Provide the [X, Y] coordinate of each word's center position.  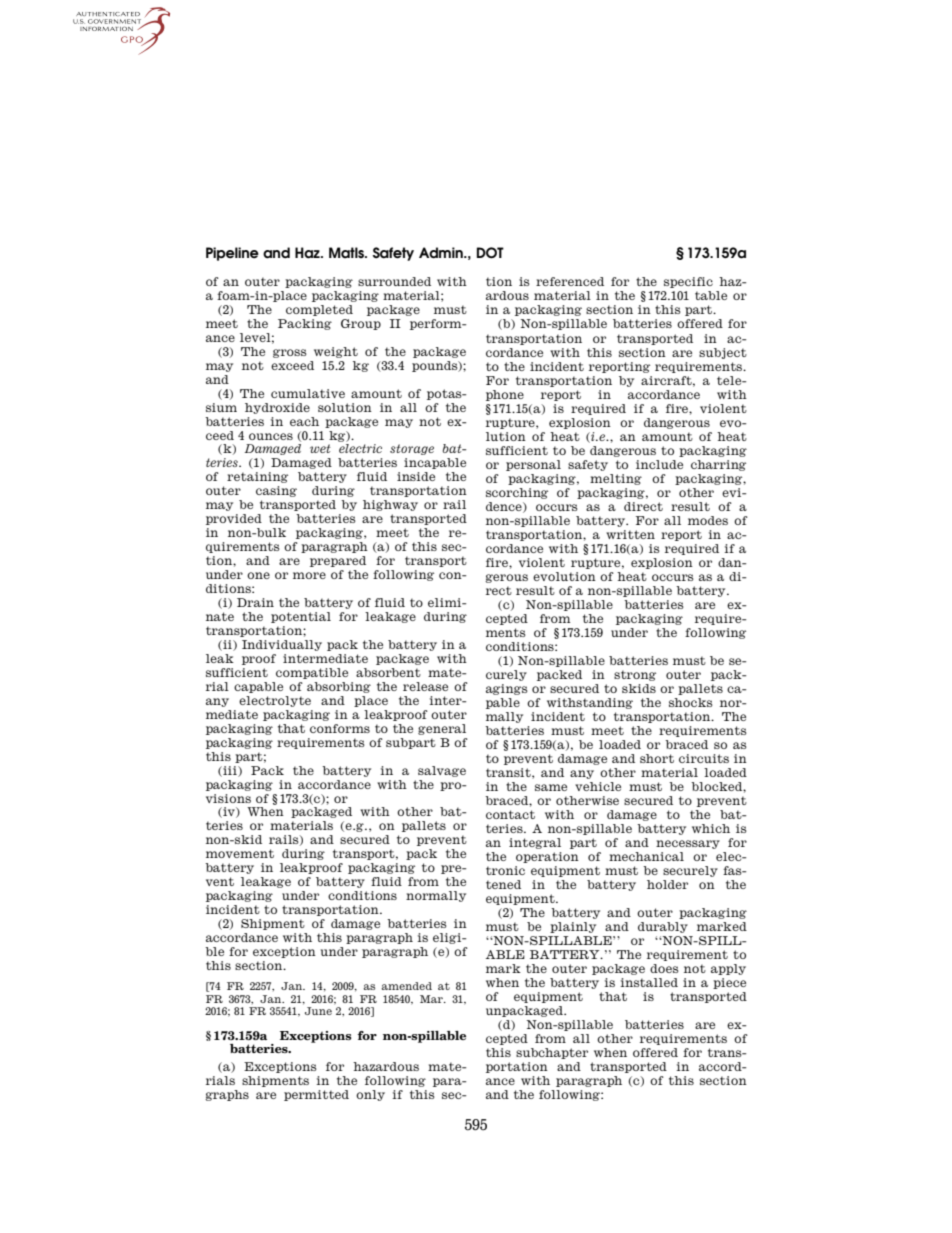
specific [688, 282]
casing [276, 491]
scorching [517, 493]
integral [535, 843]
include [659, 464]
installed [649, 982]
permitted [316, 1095]
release [425, 686]
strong [635, 675]
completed [319, 310]
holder [667, 884]
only [370, 1095]
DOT [490, 253]
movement [240, 853]
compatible [312, 673]
